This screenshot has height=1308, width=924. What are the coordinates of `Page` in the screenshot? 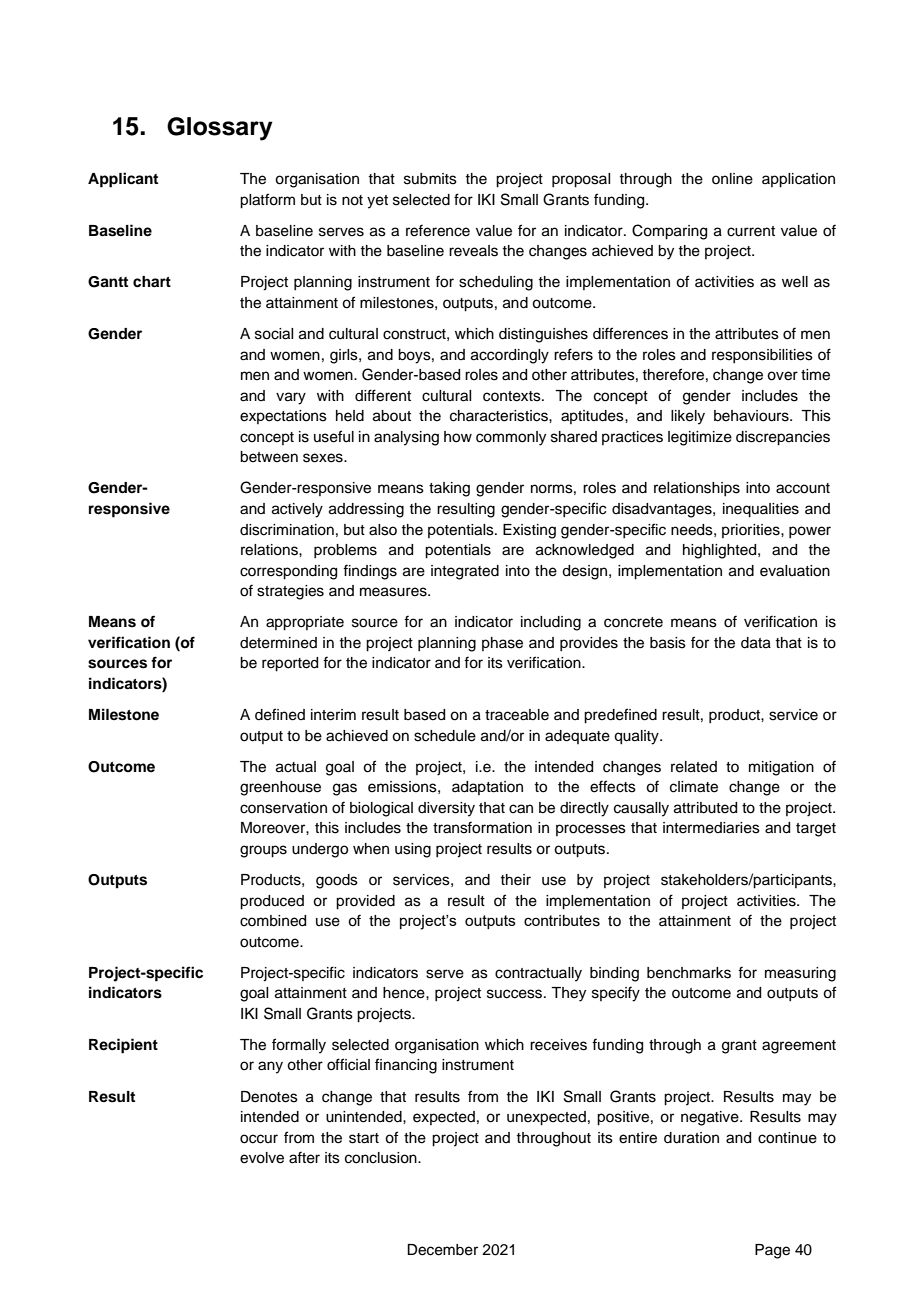 It's located at (772, 1251).
